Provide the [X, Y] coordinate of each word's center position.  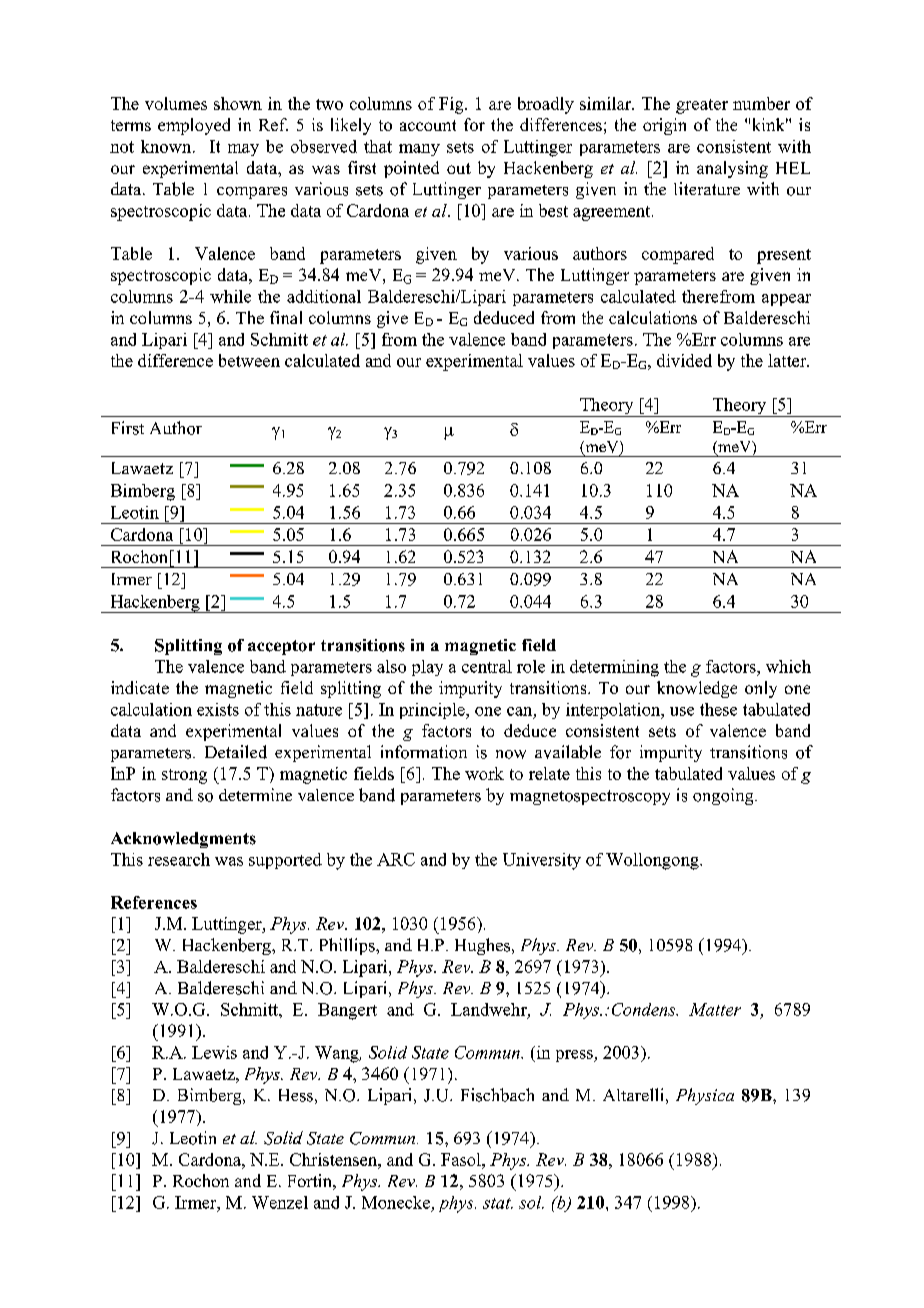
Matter [715, 1009]
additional [324, 296]
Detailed [236, 752]
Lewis [214, 1052]
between [249, 360]
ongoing [724, 796]
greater [702, 106]
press [575, 1056]
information [424, 752]
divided [684, 360]
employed [194, 126]
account [428, 125]
